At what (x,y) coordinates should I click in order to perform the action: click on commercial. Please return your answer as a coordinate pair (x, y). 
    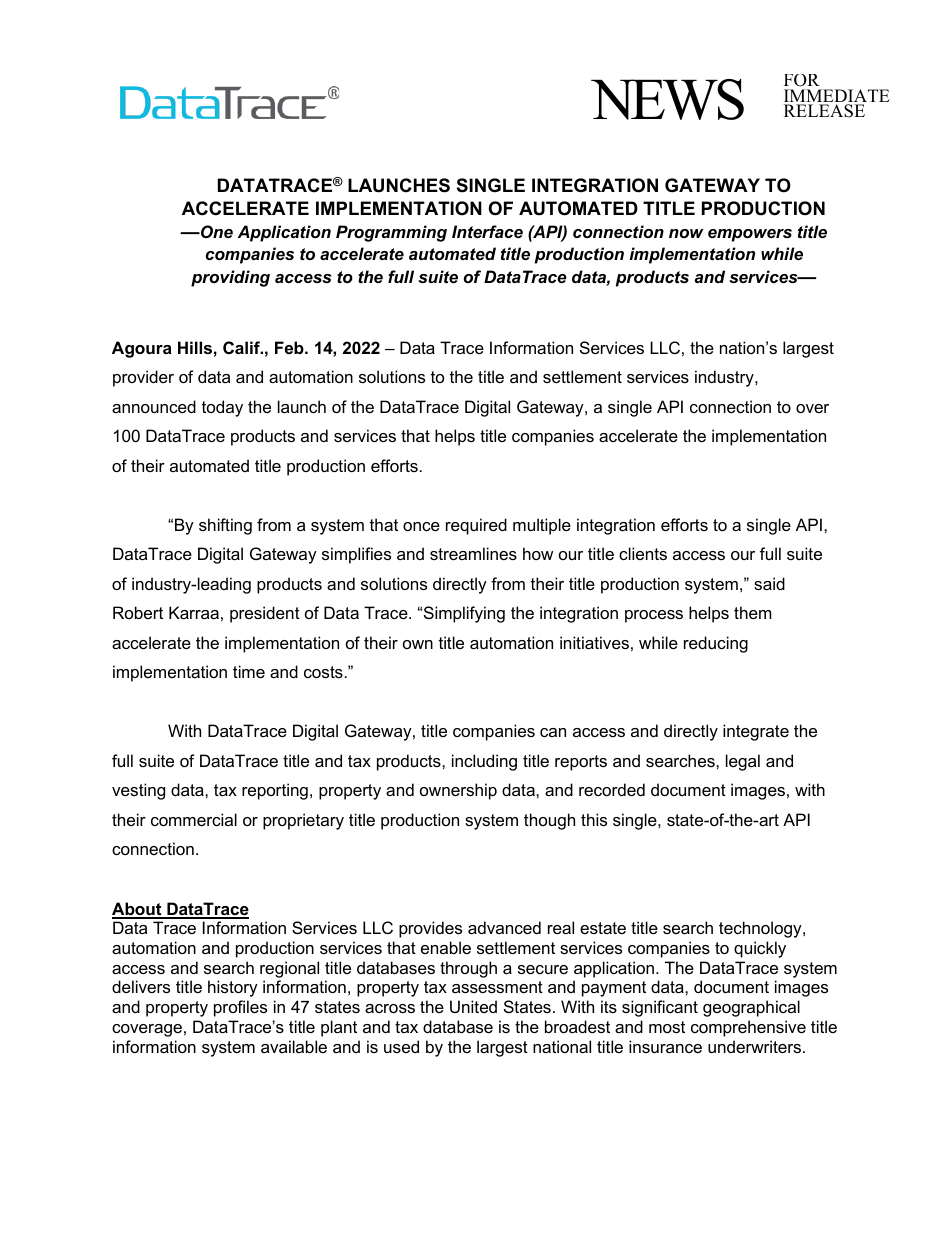
    Looking at the image, I should click on (194, 819).
